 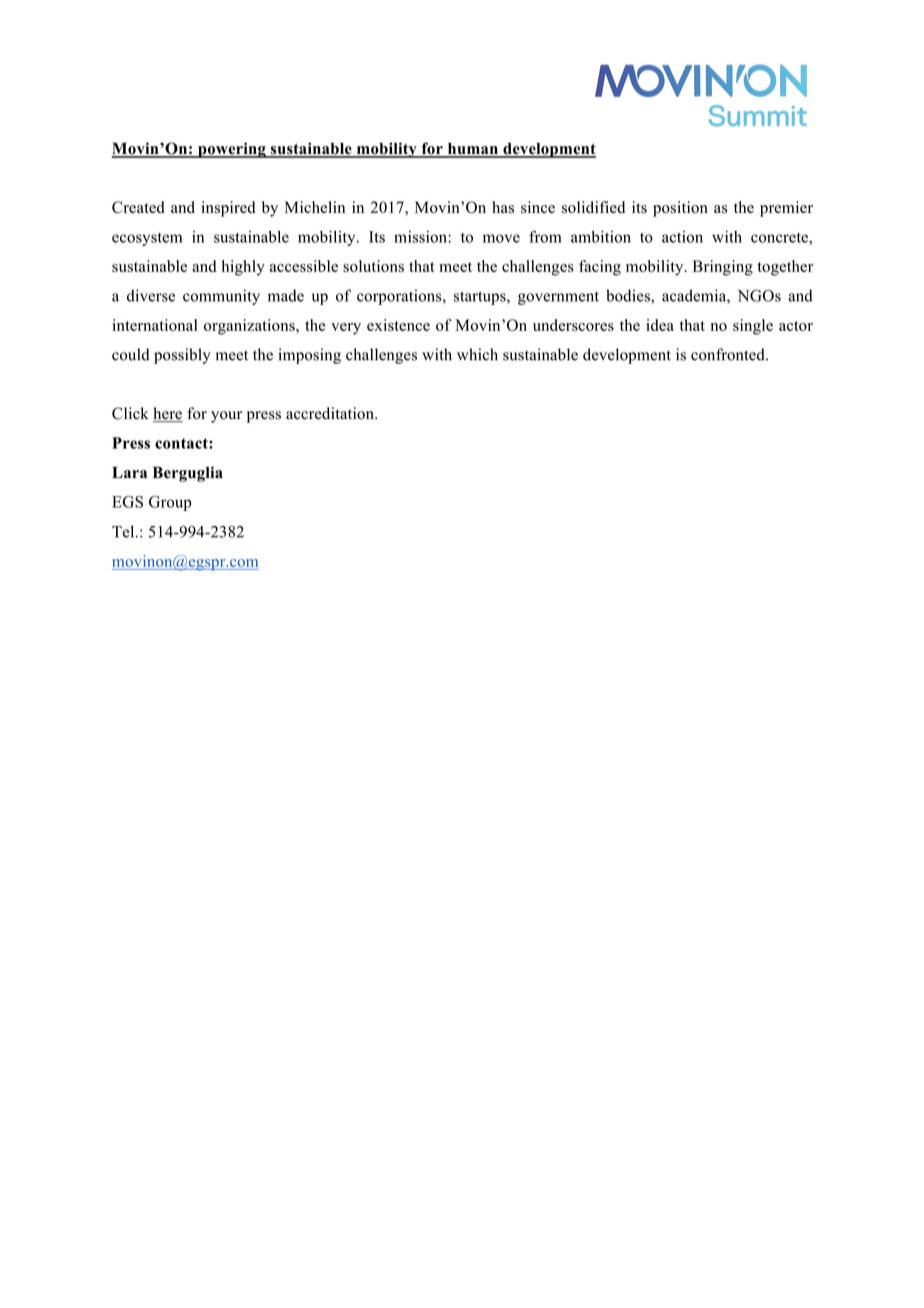 I want to click on accreditation, so click(x=331, y=413).
